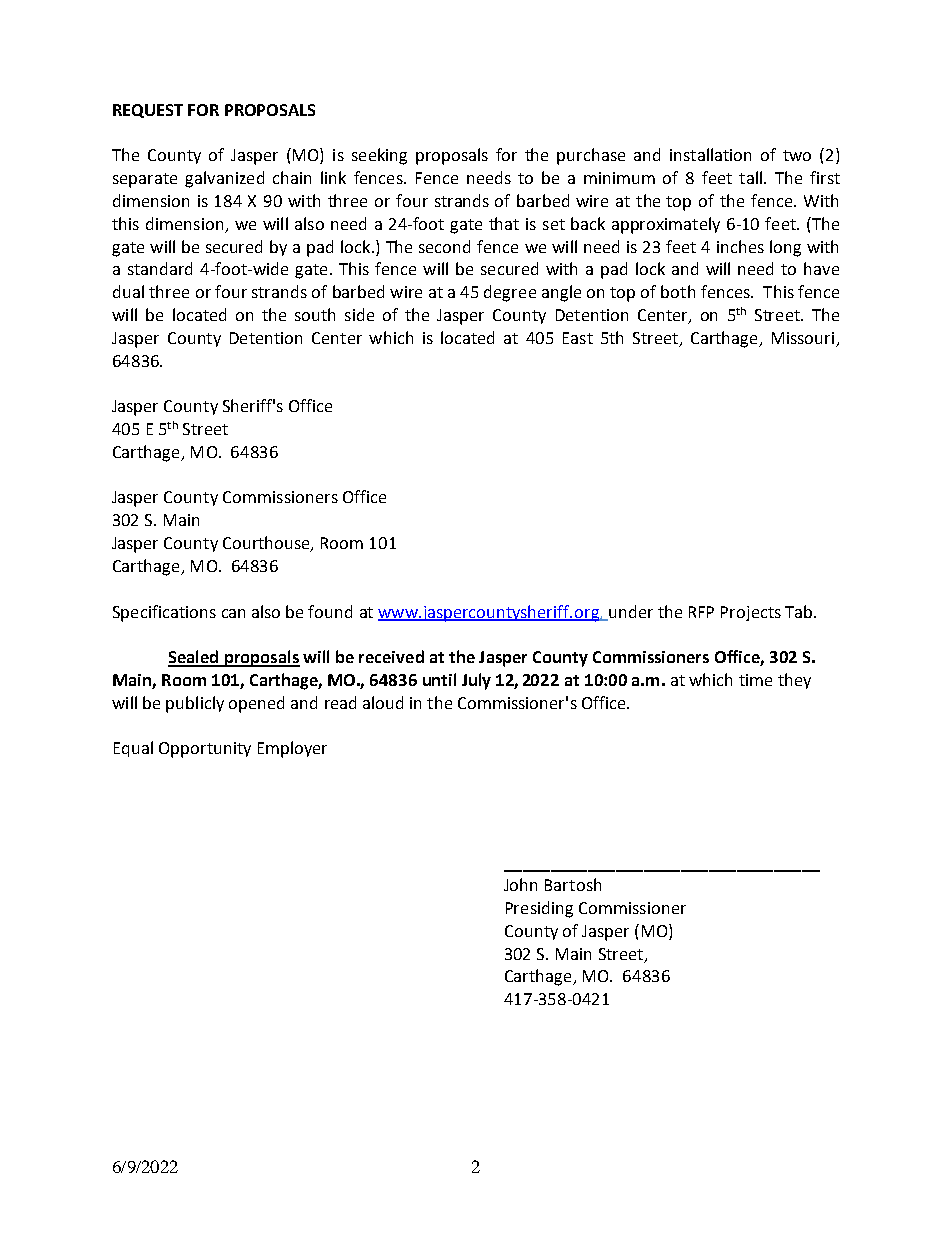 This image has width=952, height=1233. Describe the element at coordinates (520, 884) in the image. I see `John` at that location.
